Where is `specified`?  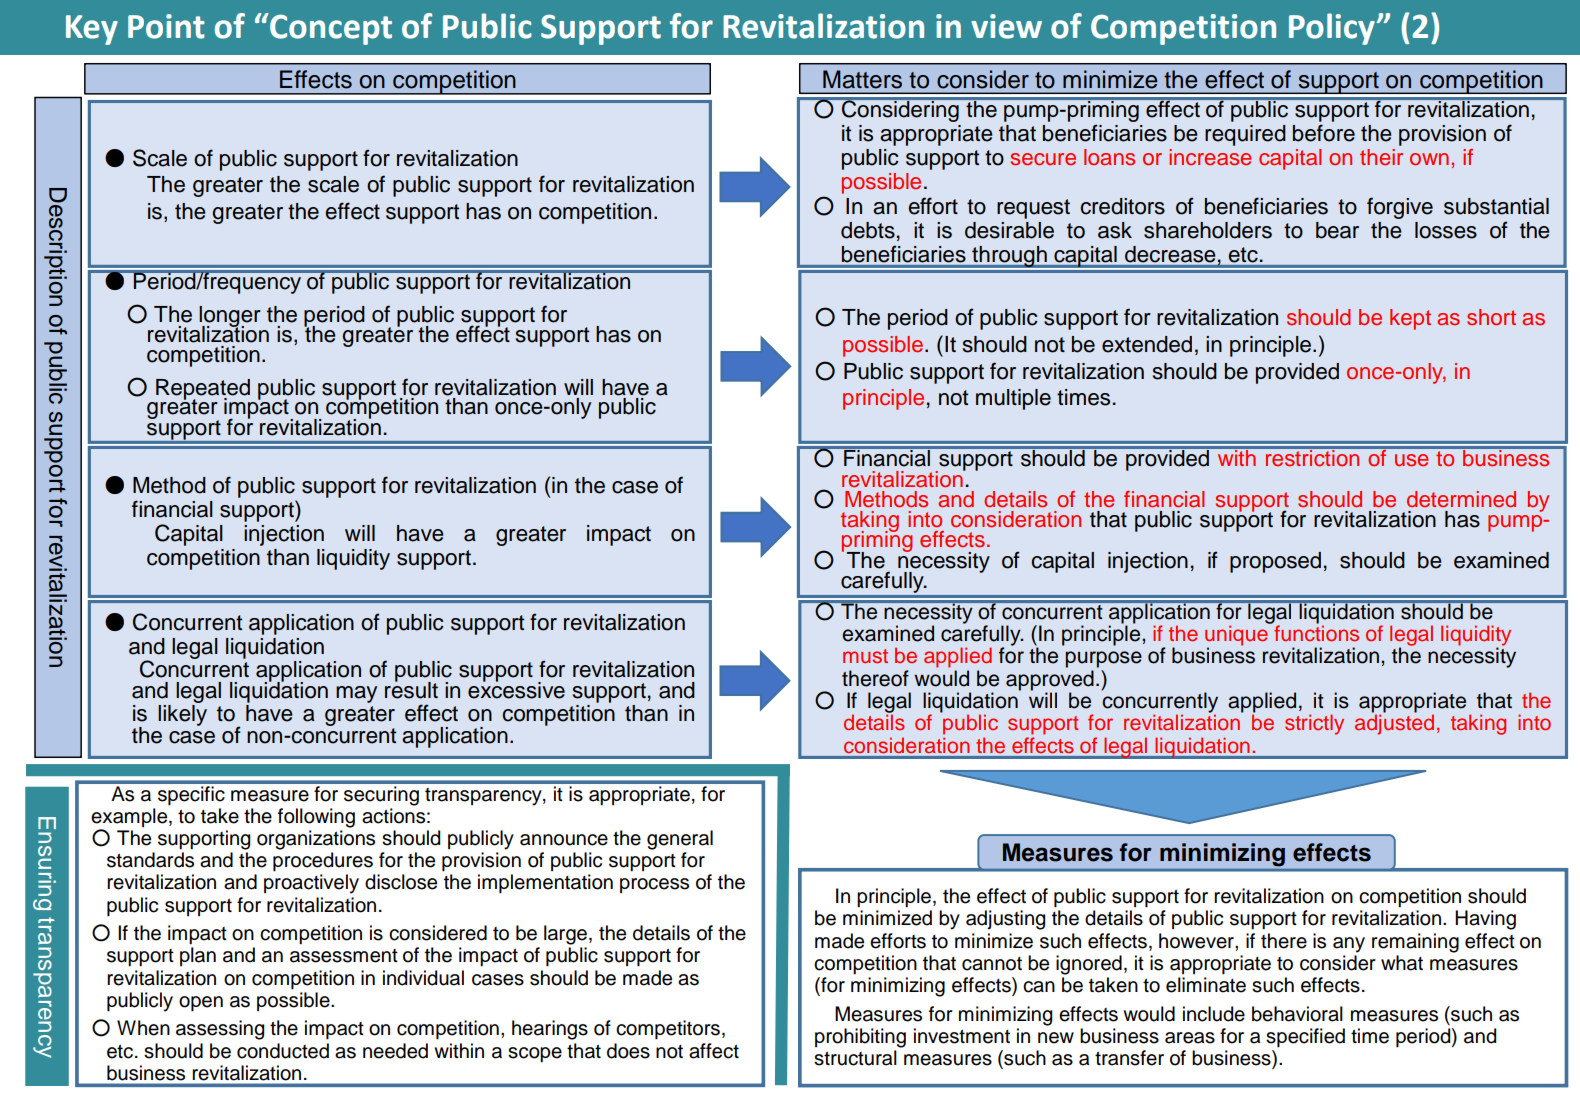 specified is located at coordinates (1305, 1037).
